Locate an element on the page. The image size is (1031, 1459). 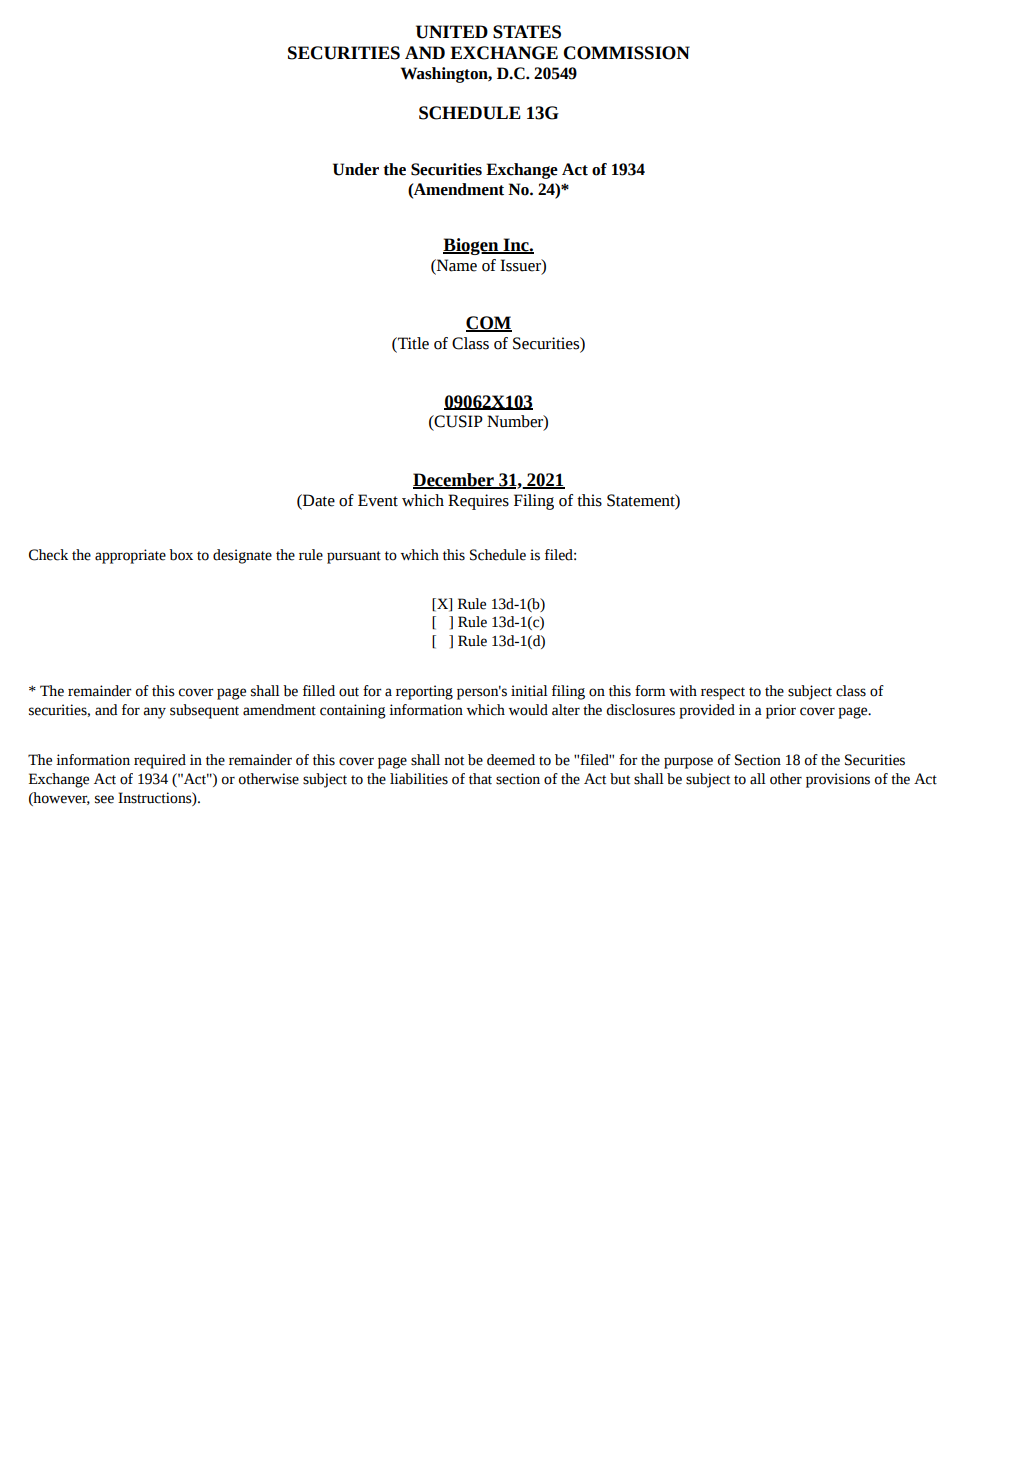
liabilities is located at coordinates (419, 779).
